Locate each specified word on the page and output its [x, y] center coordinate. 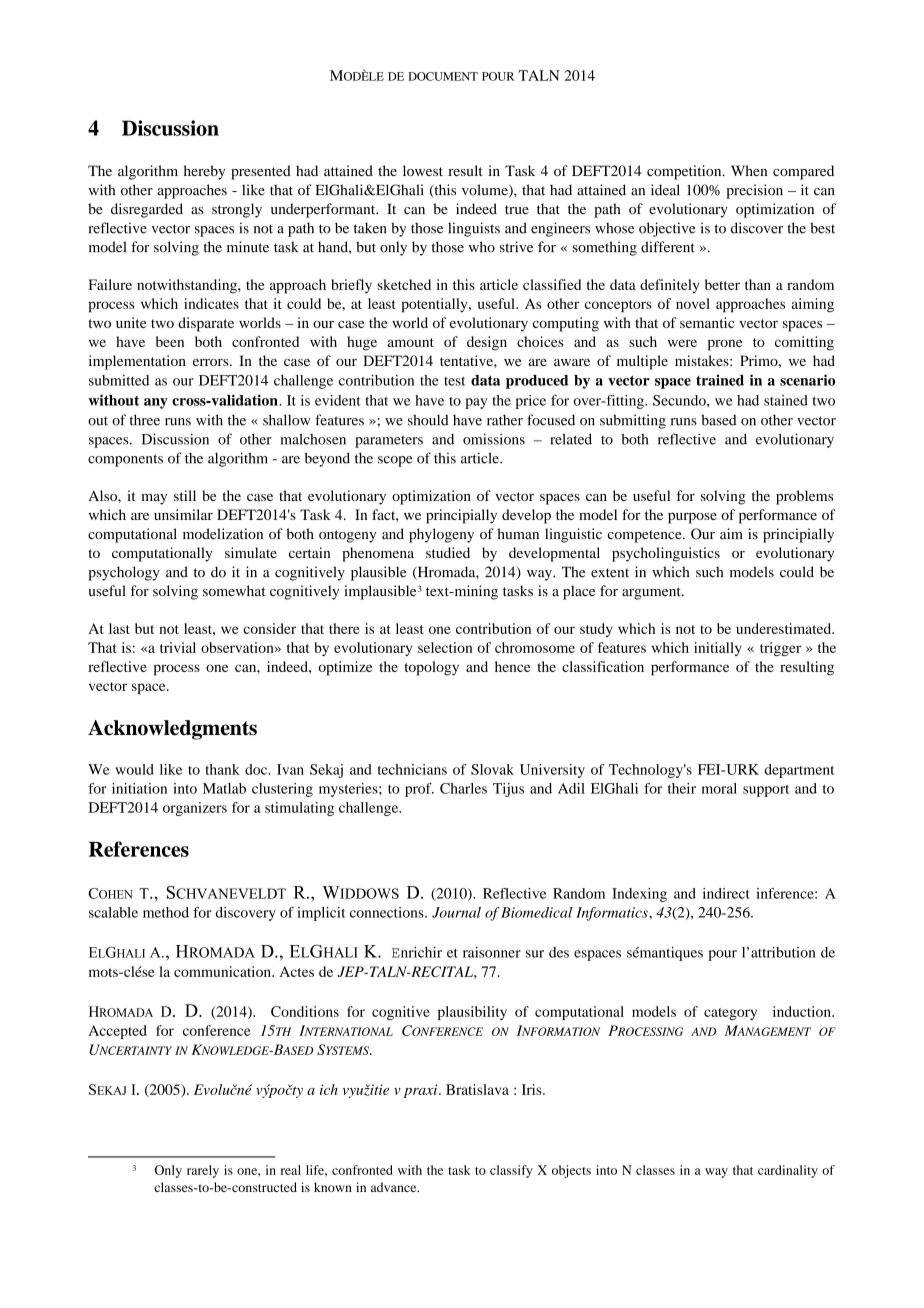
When [749, 170]
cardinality [788, 1171]
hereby [204, 172]
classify [511, 1171]
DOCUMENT [443, 76]
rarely [203, 1171]
